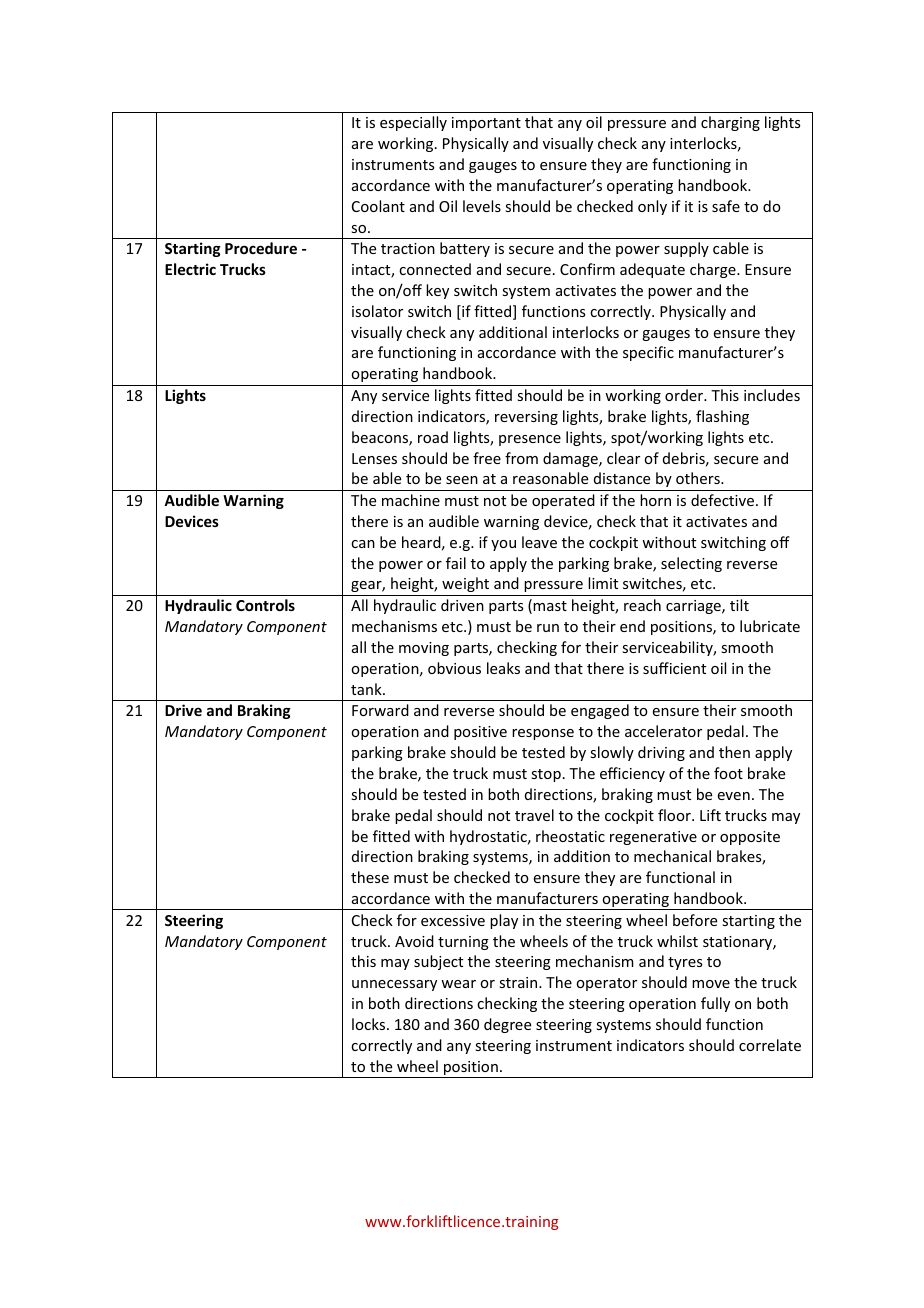 Image resolution: width=924 pixels, height=1308 pixels. Describe the element at coordinates (691, 564) in the screenshot. I see `selecting` at that location.
